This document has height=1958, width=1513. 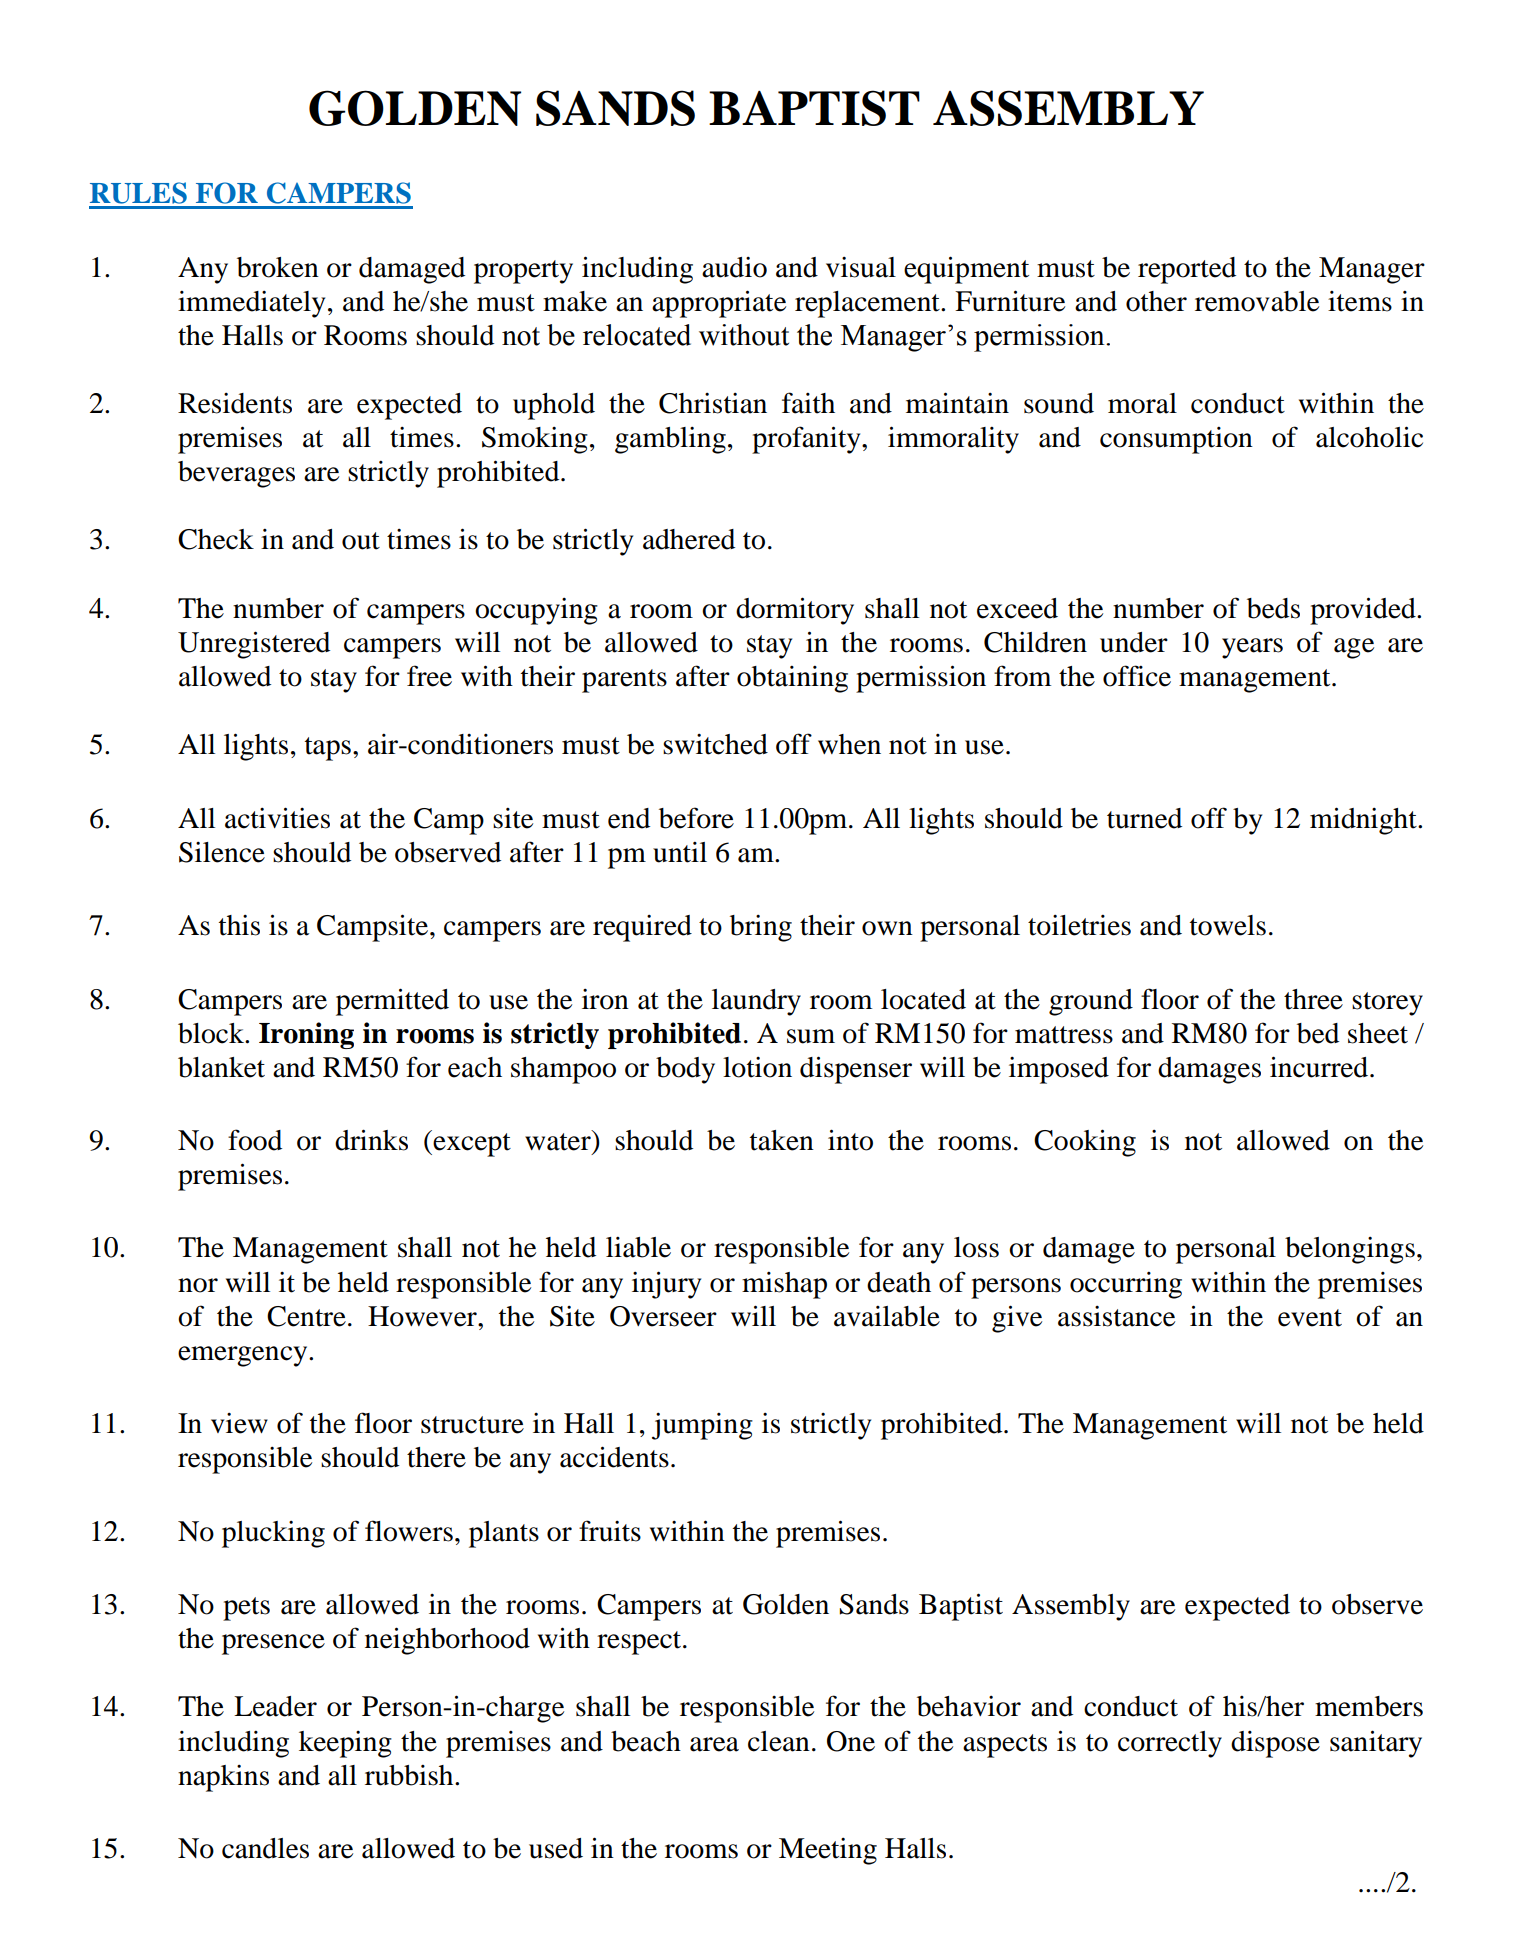 I want to click on removable, so click(x=1257, y=301).
